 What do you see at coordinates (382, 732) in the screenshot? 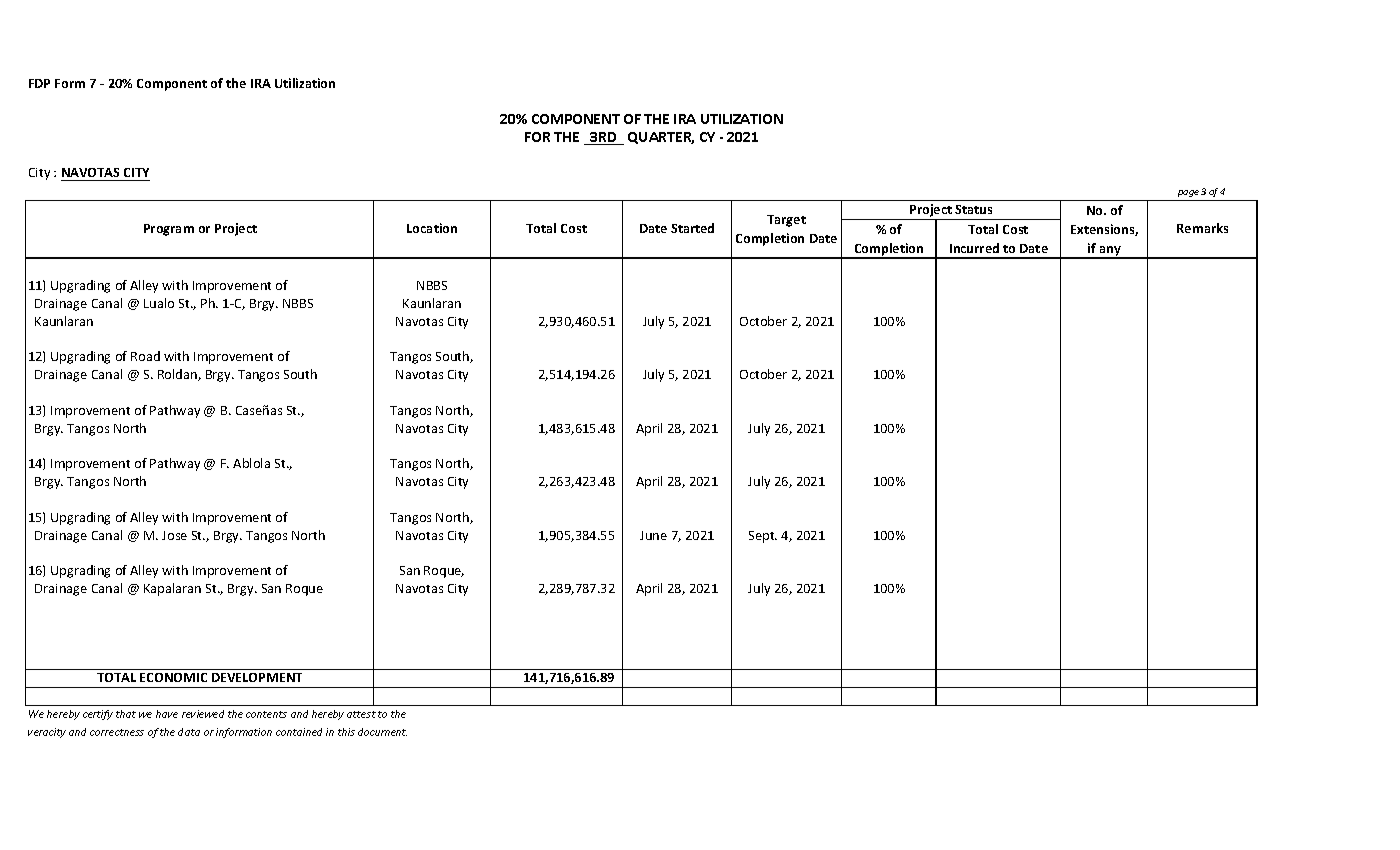
I see `document` at bounding box center [382, 732].
